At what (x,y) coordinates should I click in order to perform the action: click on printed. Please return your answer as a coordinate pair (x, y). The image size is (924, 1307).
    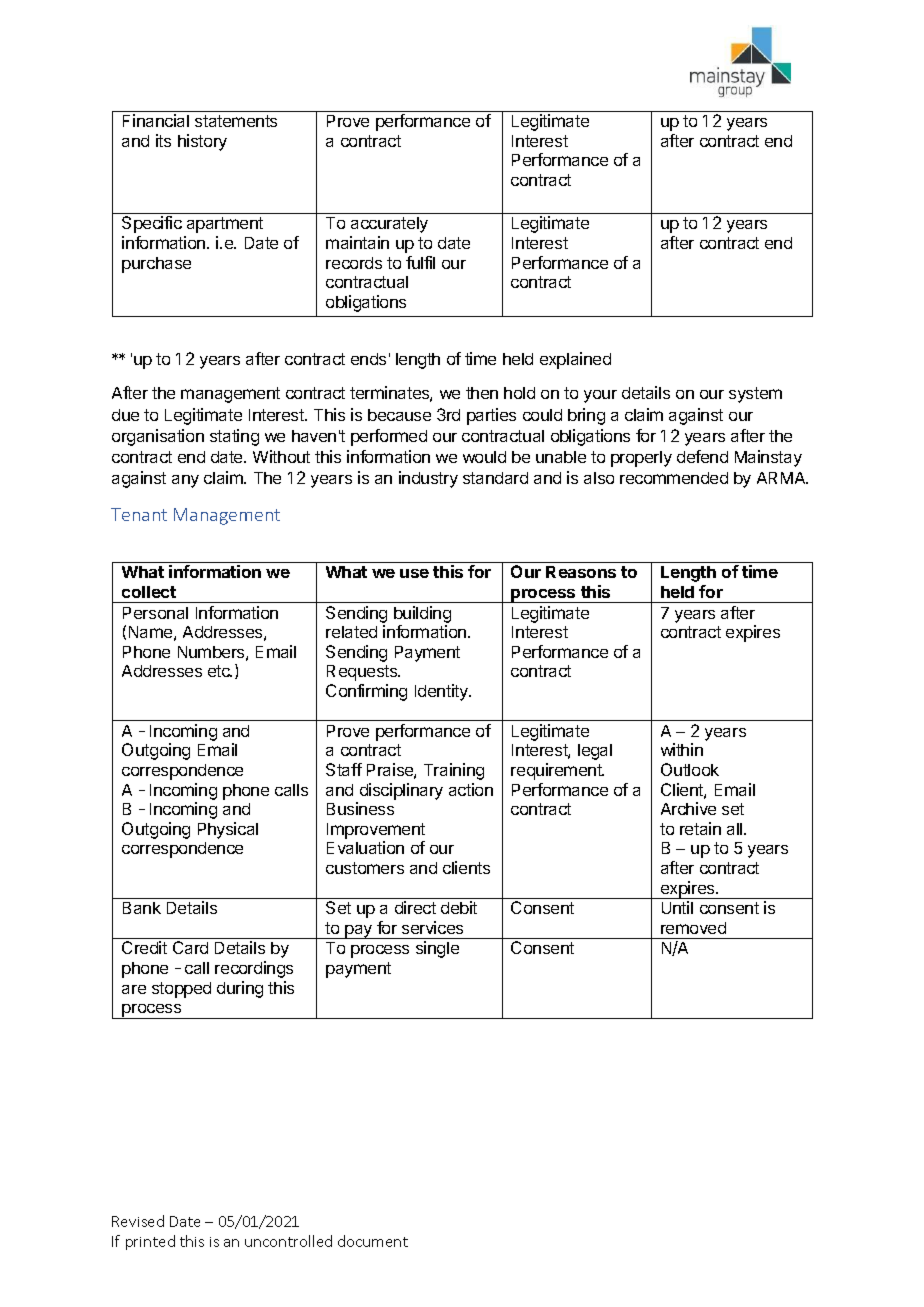
    Looking at the image, I should click on (150, 1242).
